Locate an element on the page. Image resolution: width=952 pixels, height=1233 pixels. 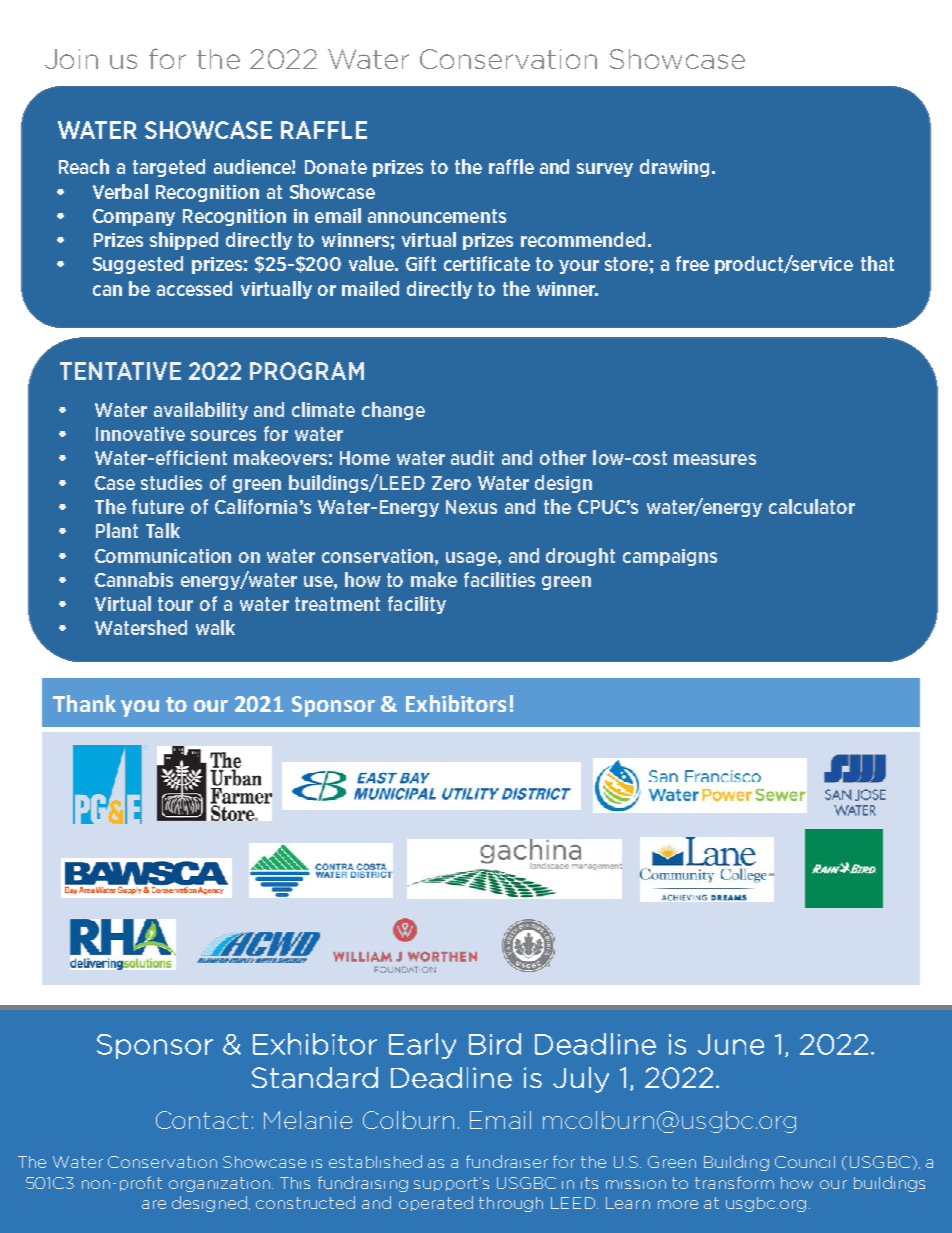
are is located at coordinates (154, 1204).
